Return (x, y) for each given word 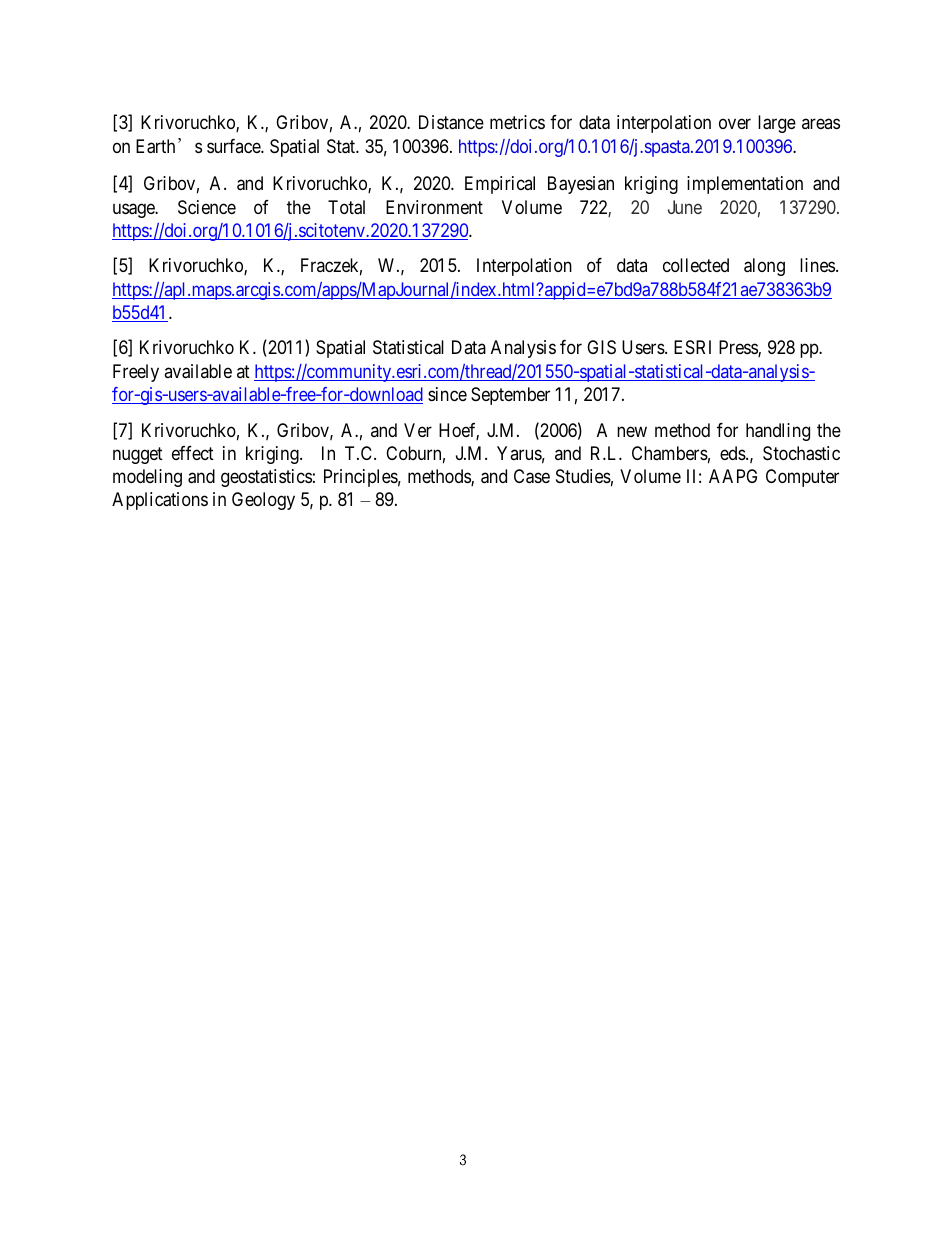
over (735, 123)
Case (532, 476)
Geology (263, 501)
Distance (451, 122)
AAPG (733, 476)
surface (234, 146)
